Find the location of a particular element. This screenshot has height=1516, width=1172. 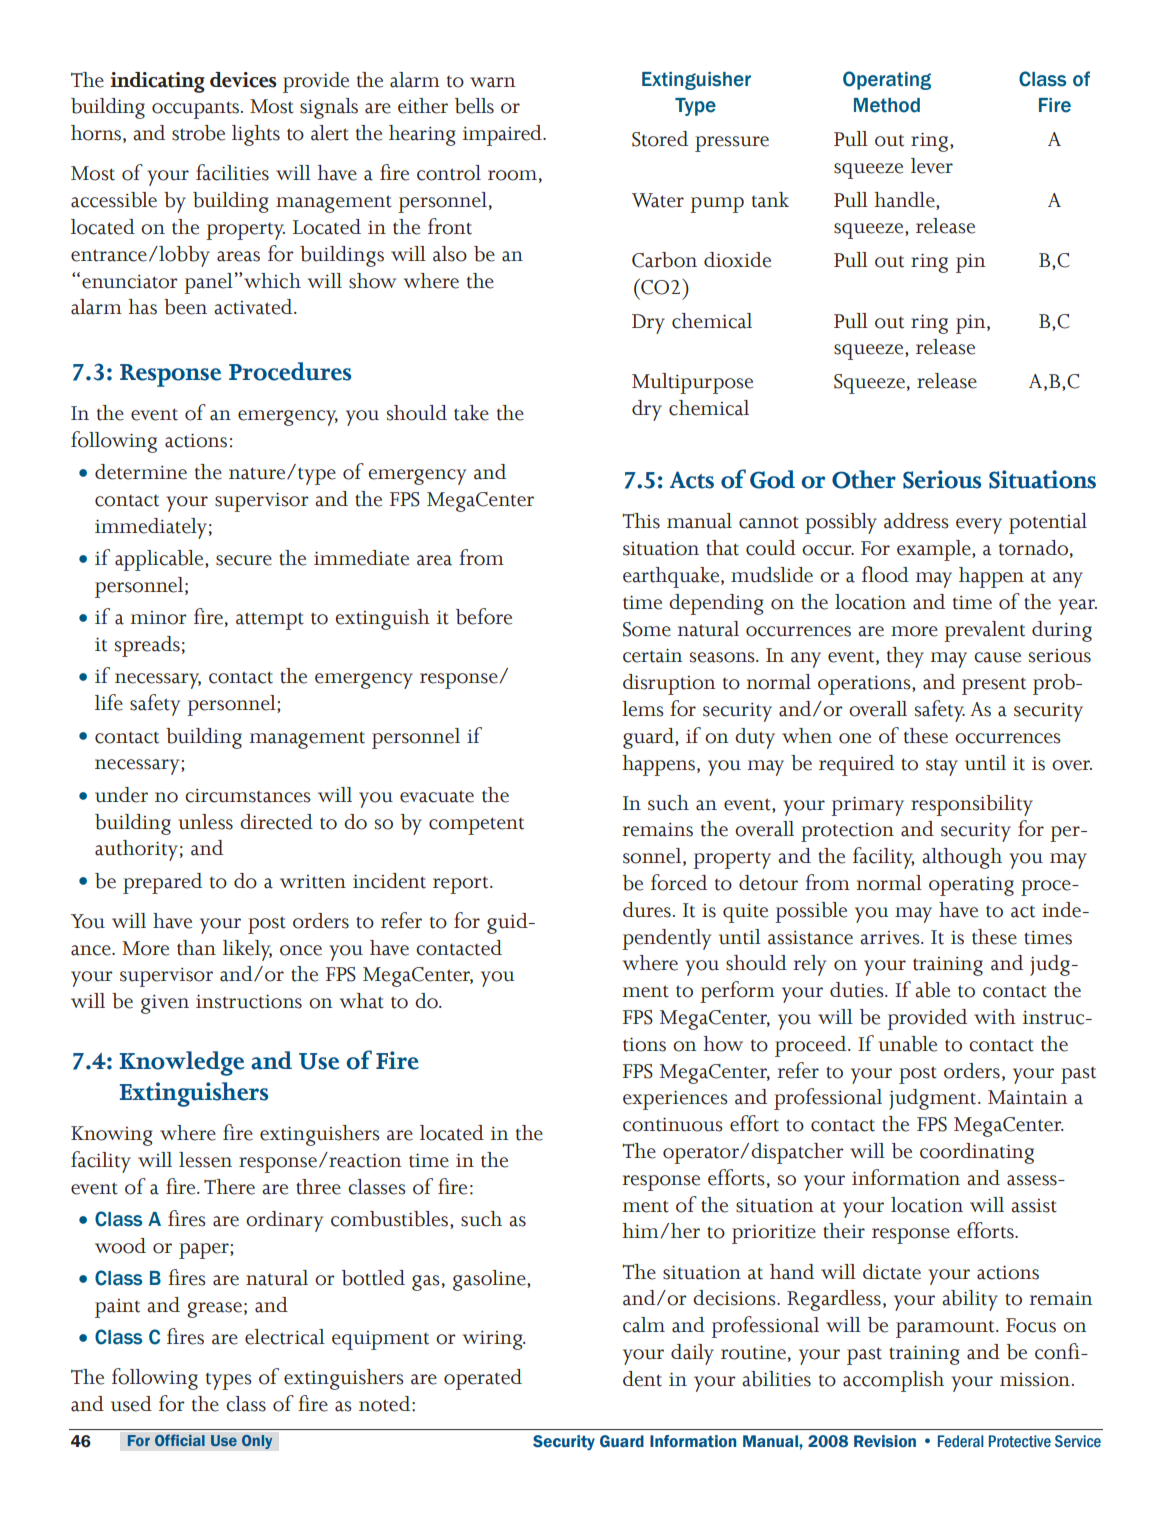

occupants is located at coordinates (197, 110).
